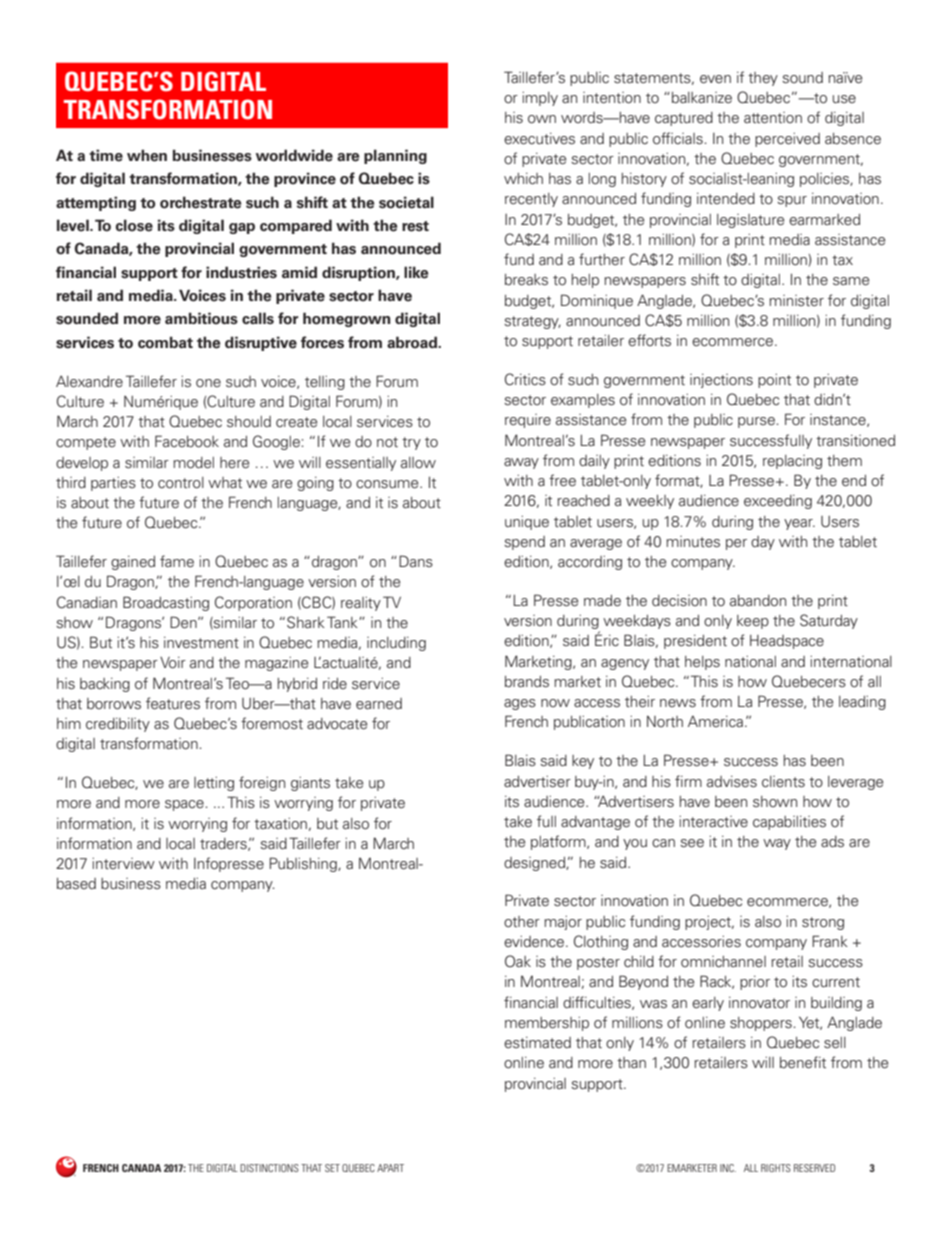 The width and height of the page is (952, 1233). I want to click on combat, so click(165, 342).
